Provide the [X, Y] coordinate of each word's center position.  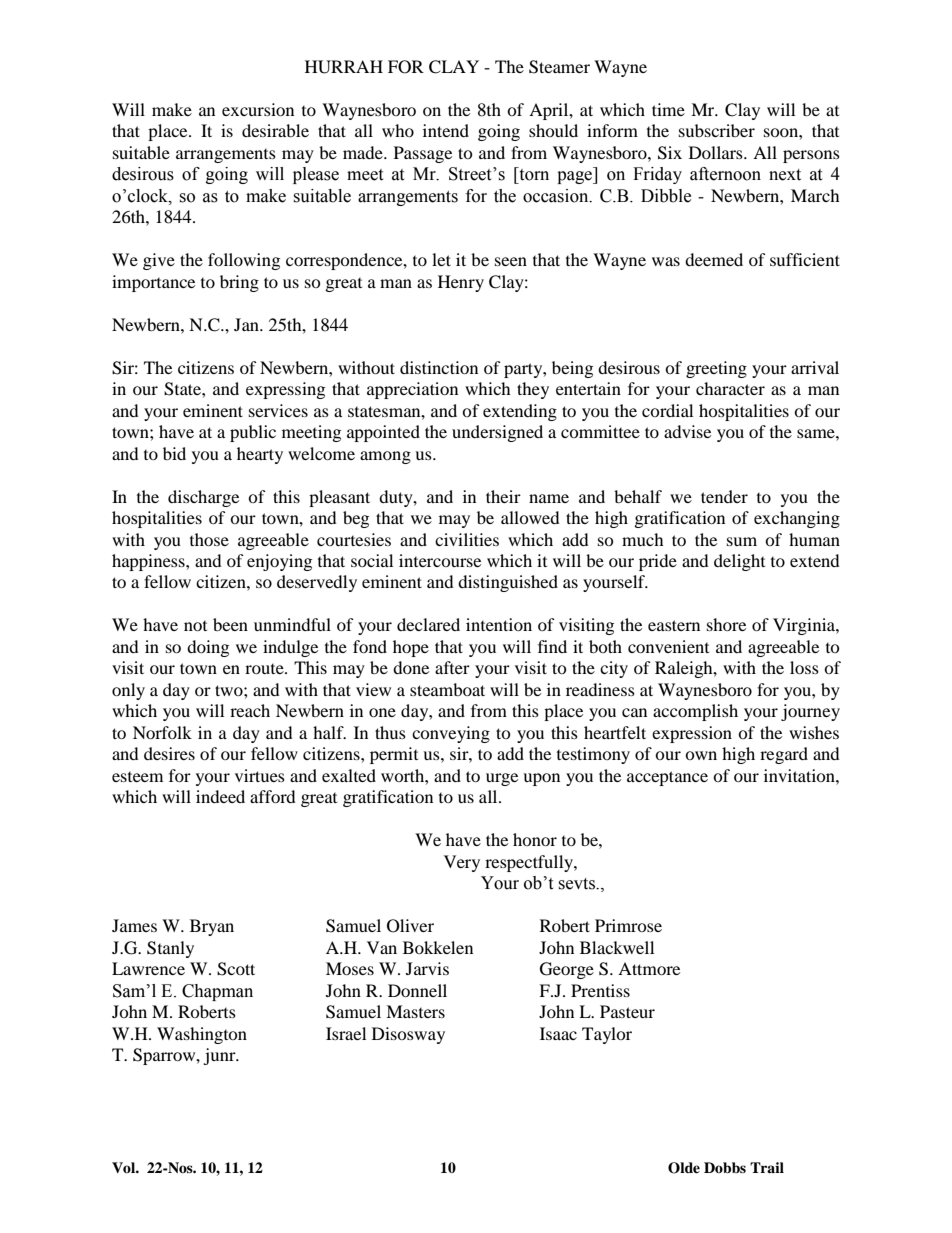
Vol [124, 1167]
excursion [258, 109]
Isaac [558, 1033]
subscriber [717, 130]
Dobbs [725, 1168]
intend [446, 130]
